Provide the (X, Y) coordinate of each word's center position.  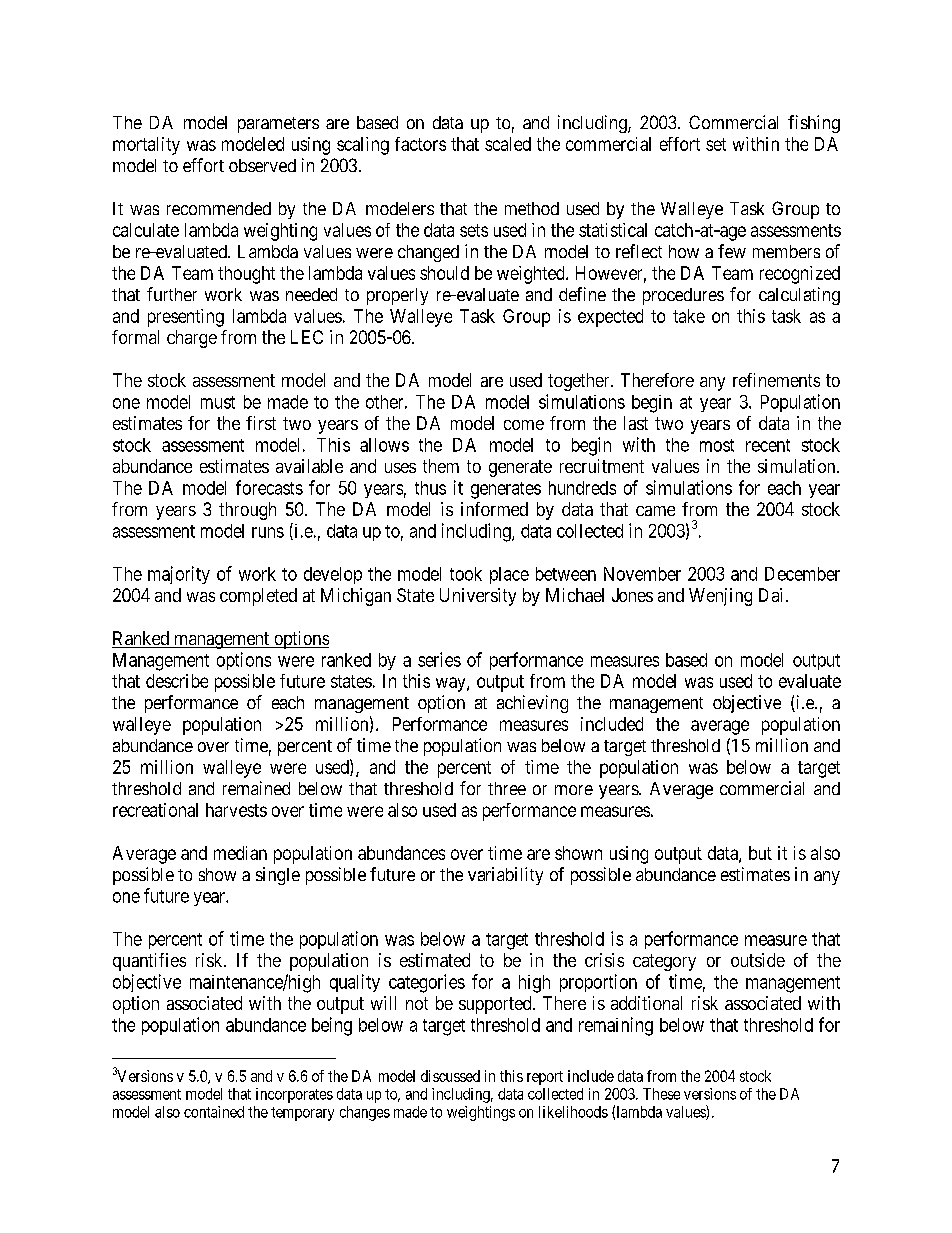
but (760, 853)
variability (505, 876)
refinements (776, 380)
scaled (508, 144)
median (240, 853)
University (478, 597)
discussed (450, 1076)
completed (258, 597)
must (218, 402)
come (524, 425)
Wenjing (720, 597)
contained (214, 1112)
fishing (814, 124)
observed (262, 165)
